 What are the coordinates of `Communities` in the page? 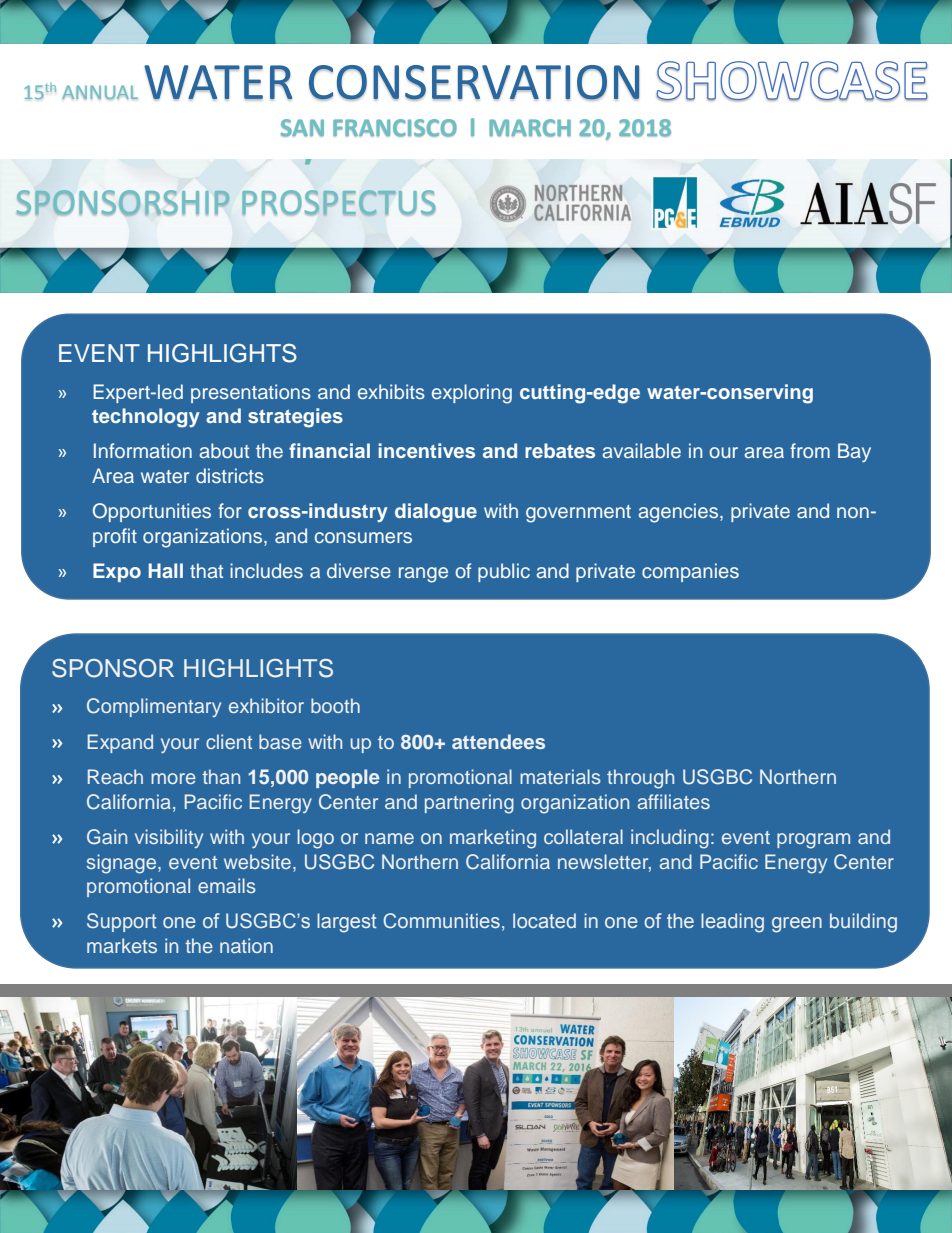 It's located at (441, 920).
